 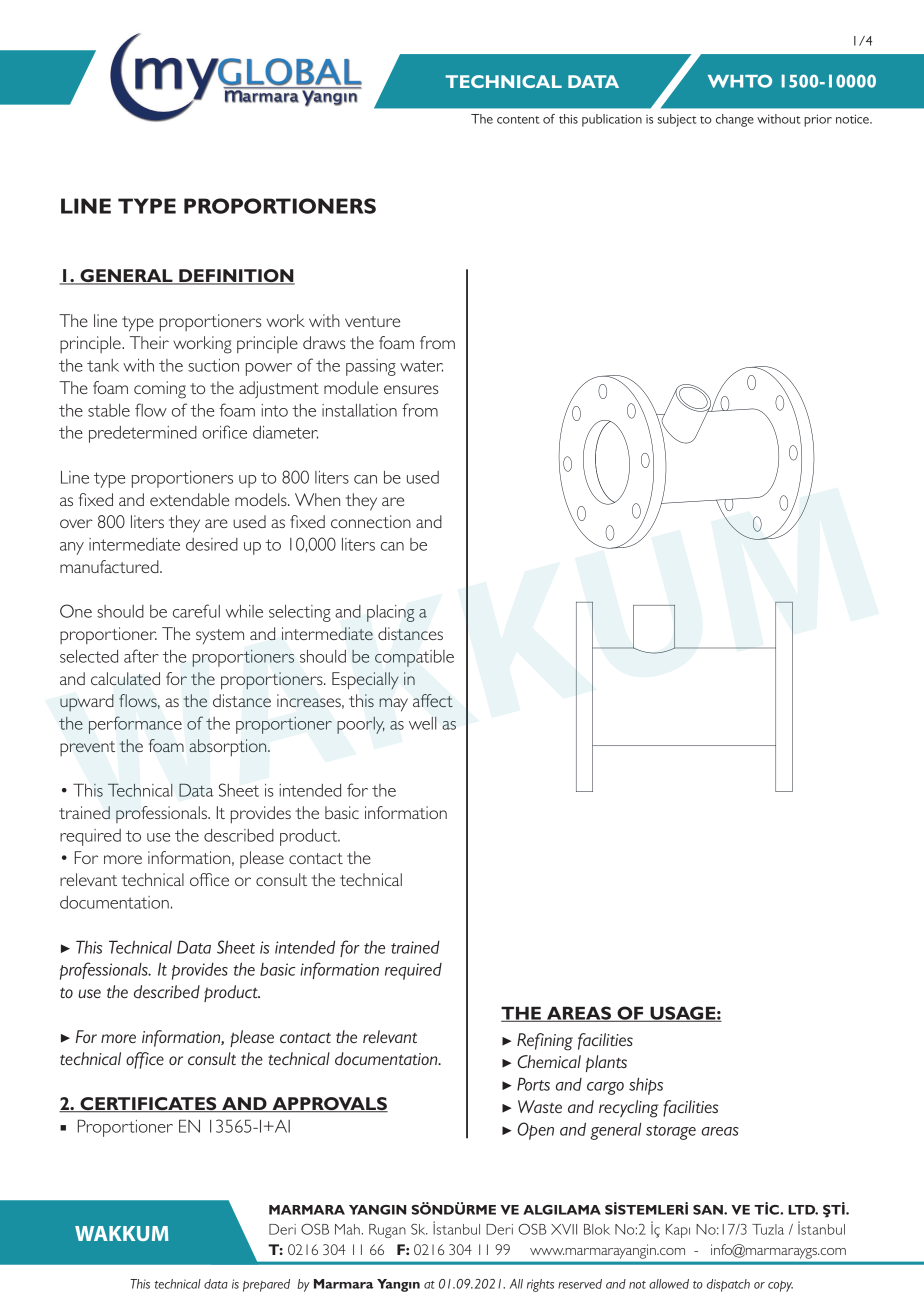 I want to click on content, so click(x=518, y=120).
